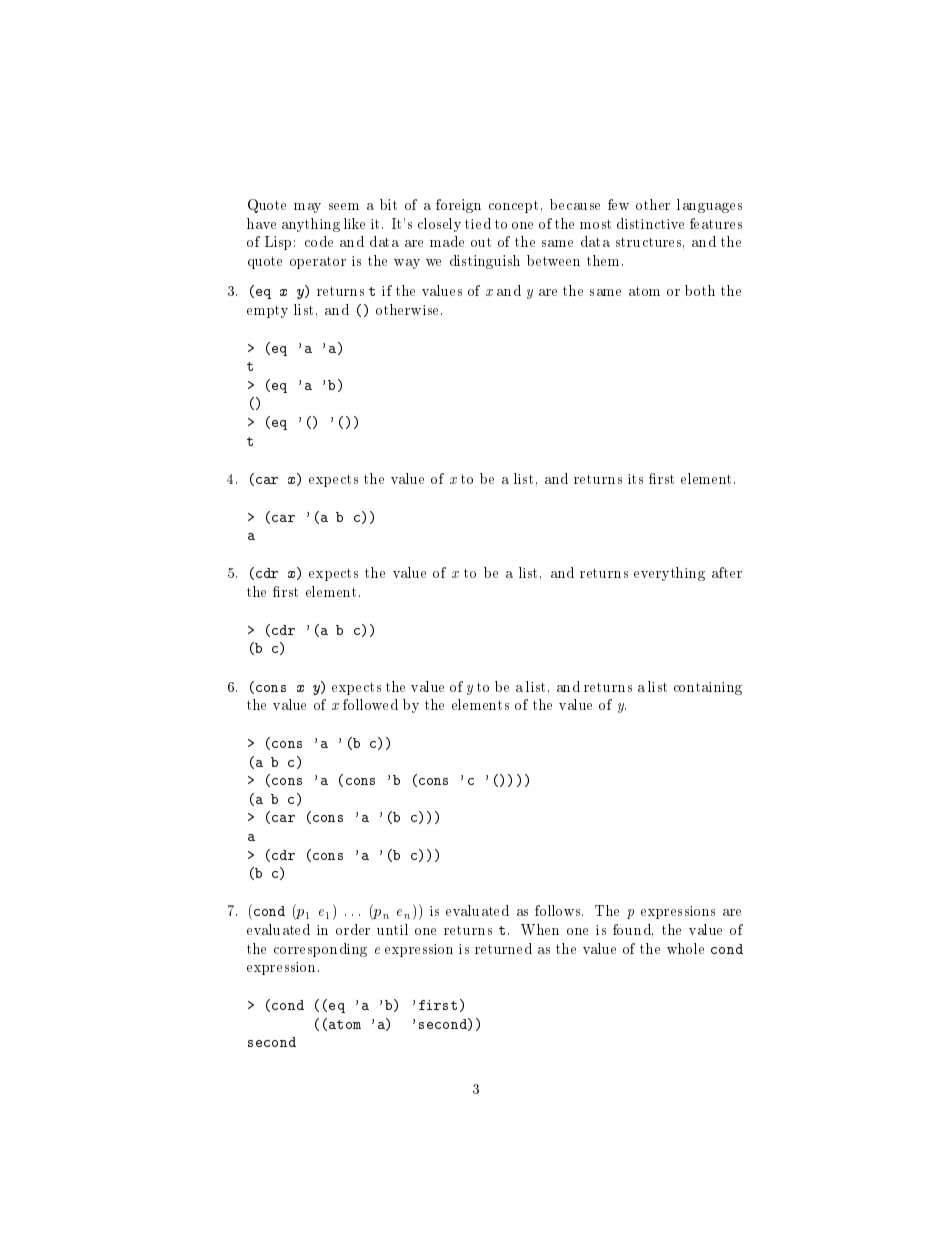 This screenshot has height=1233, width=952. I want to click on both, so click(700, 290).
